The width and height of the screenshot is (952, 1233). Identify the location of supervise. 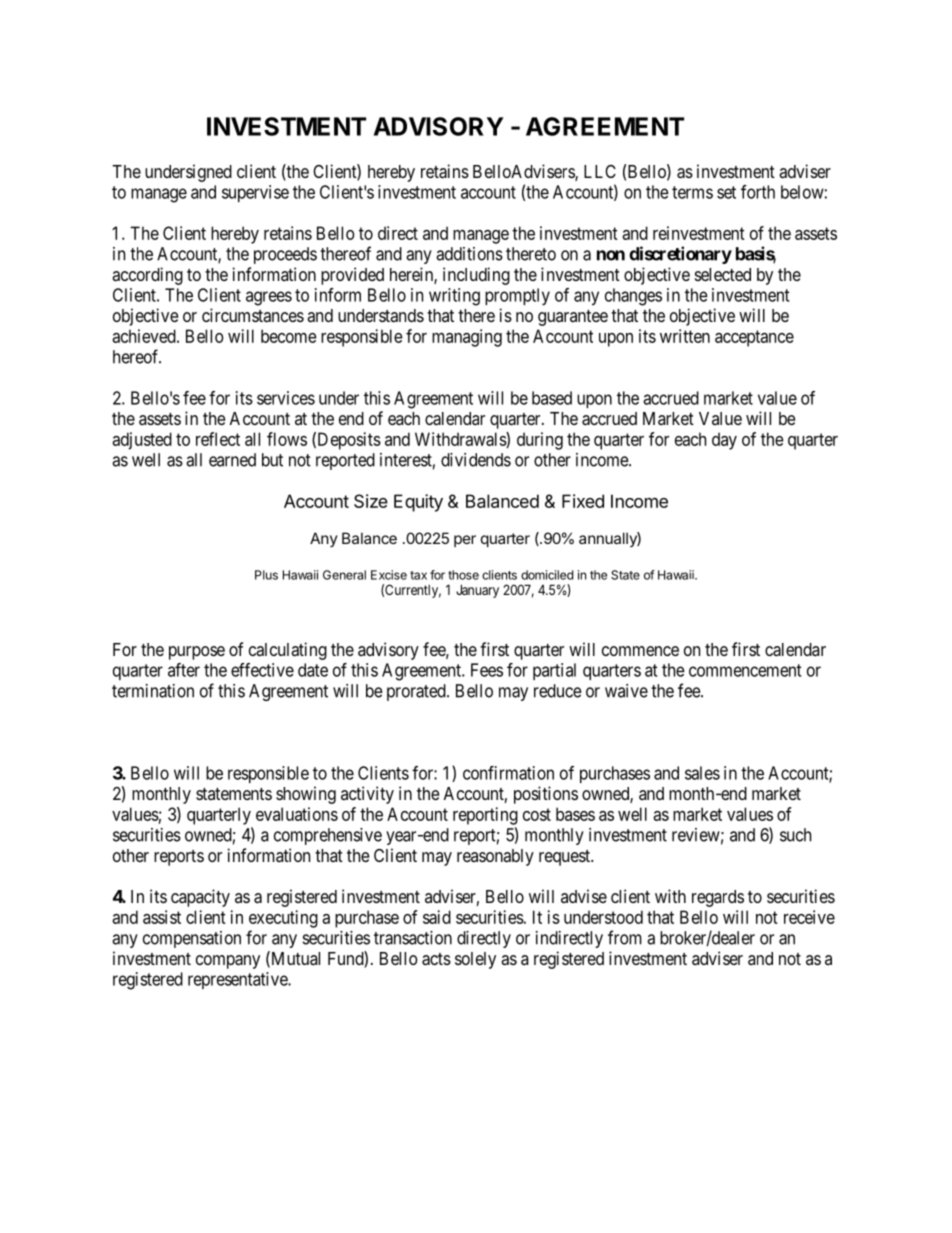
(255, 193).
